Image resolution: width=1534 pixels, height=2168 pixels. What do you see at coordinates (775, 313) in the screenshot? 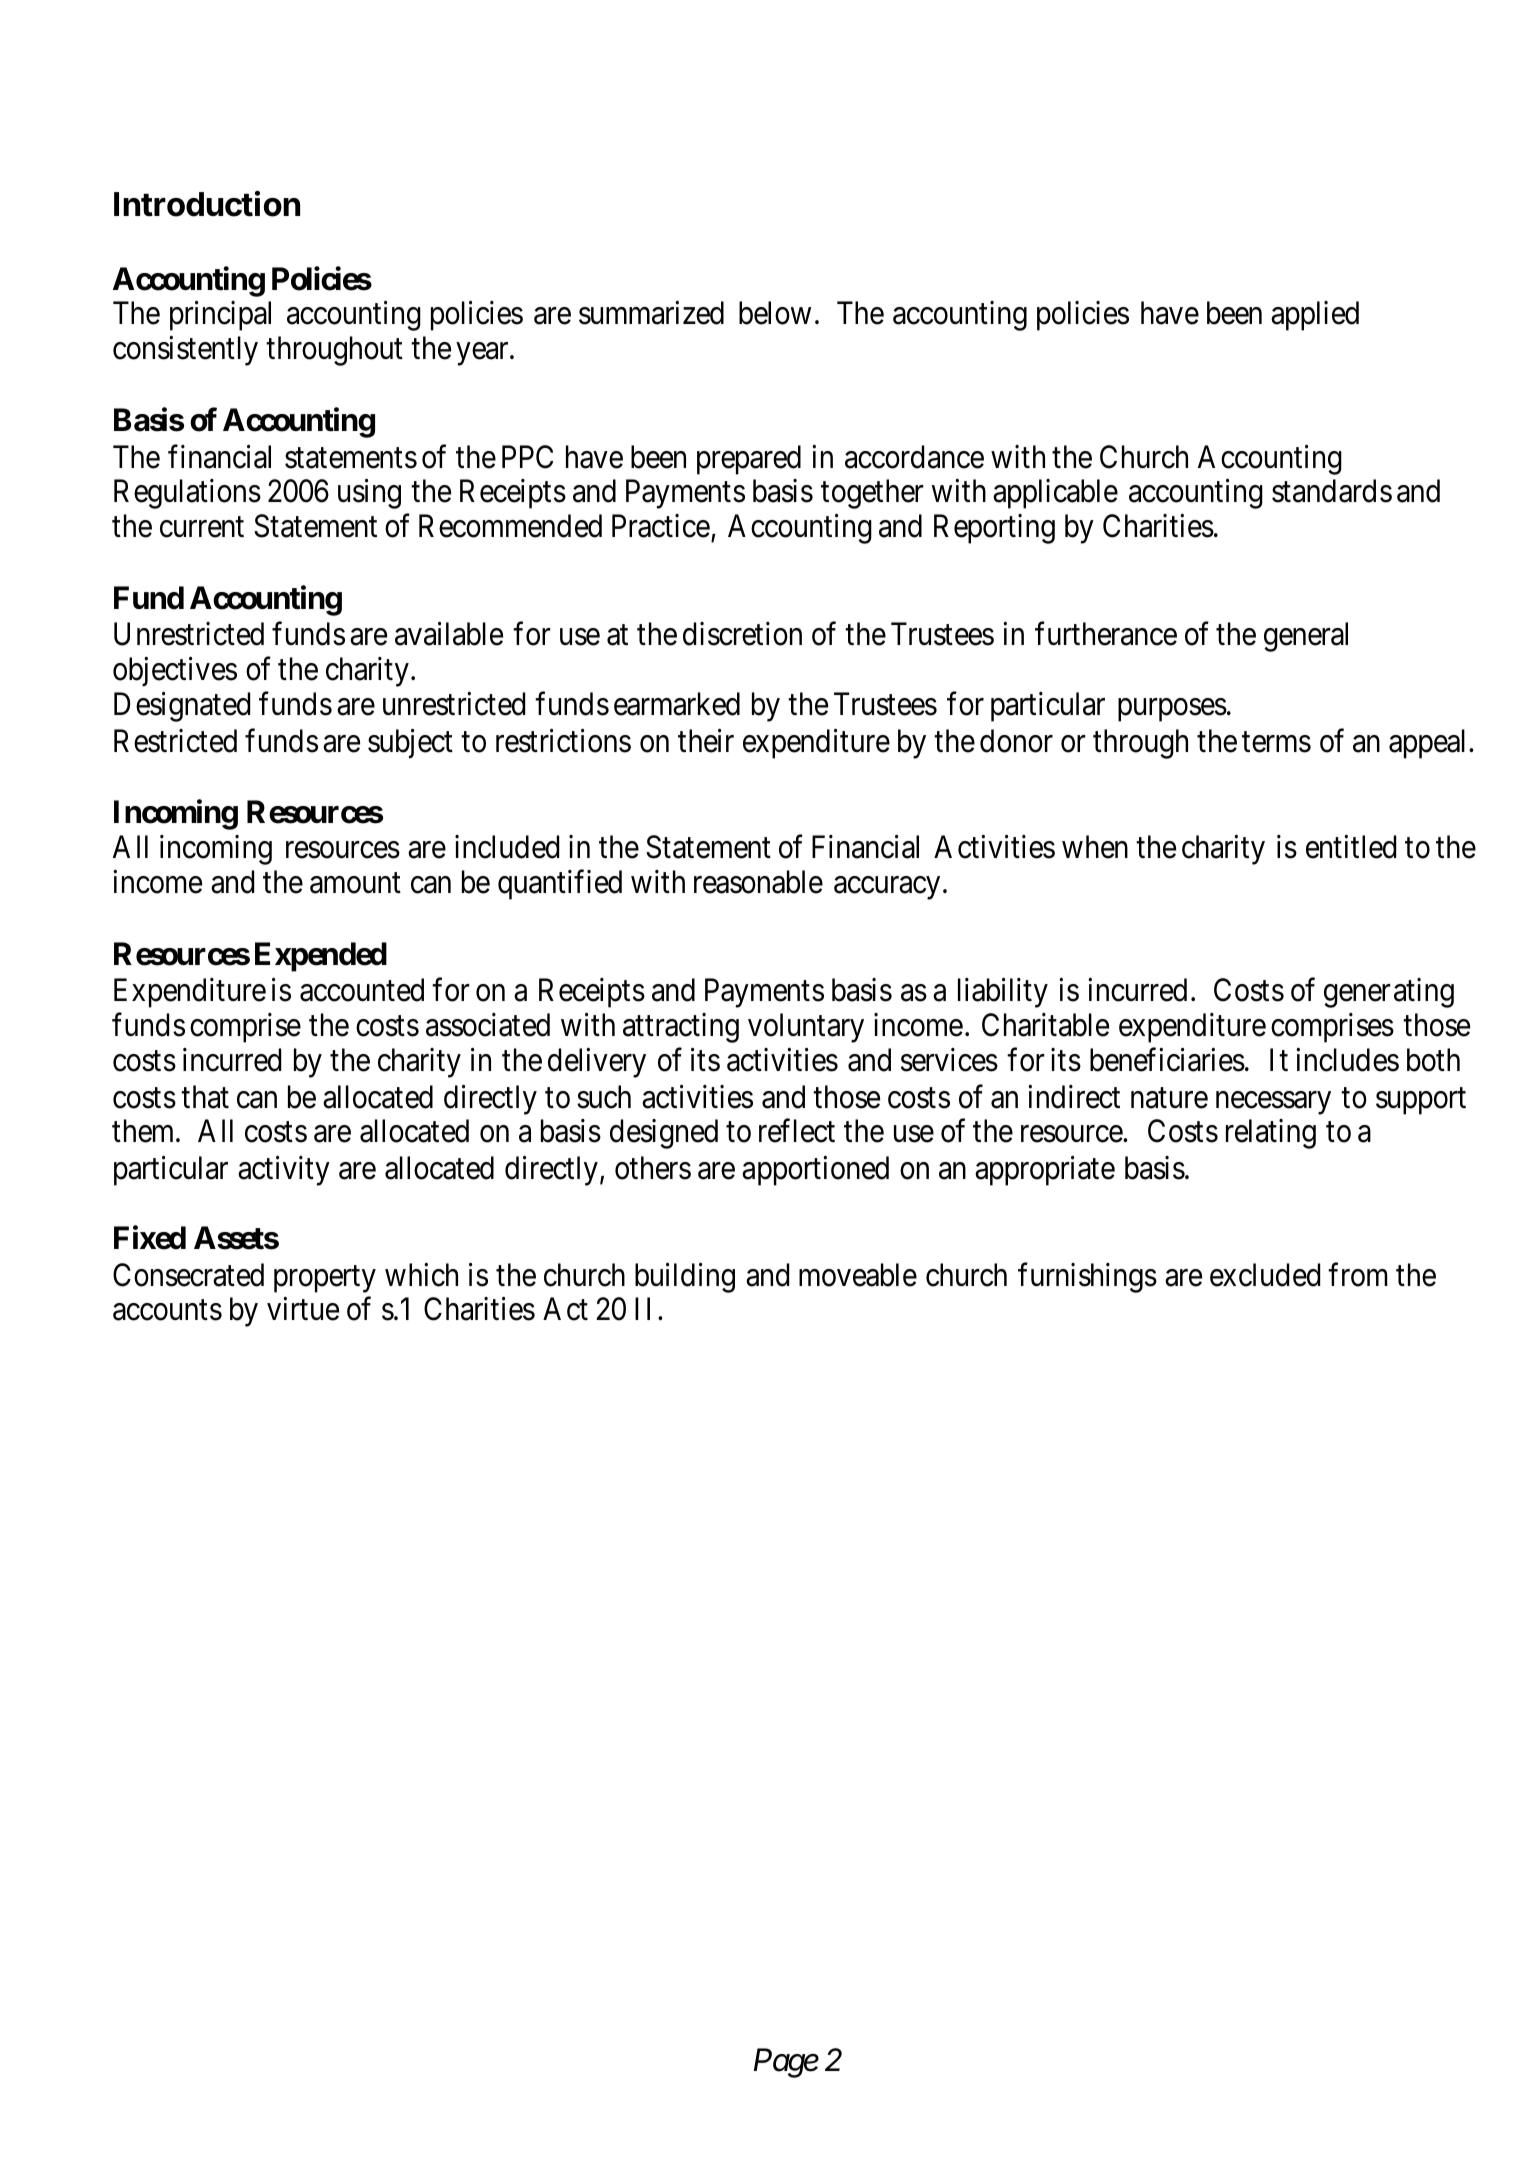
I see `below` at bounding box center [775, 313].
